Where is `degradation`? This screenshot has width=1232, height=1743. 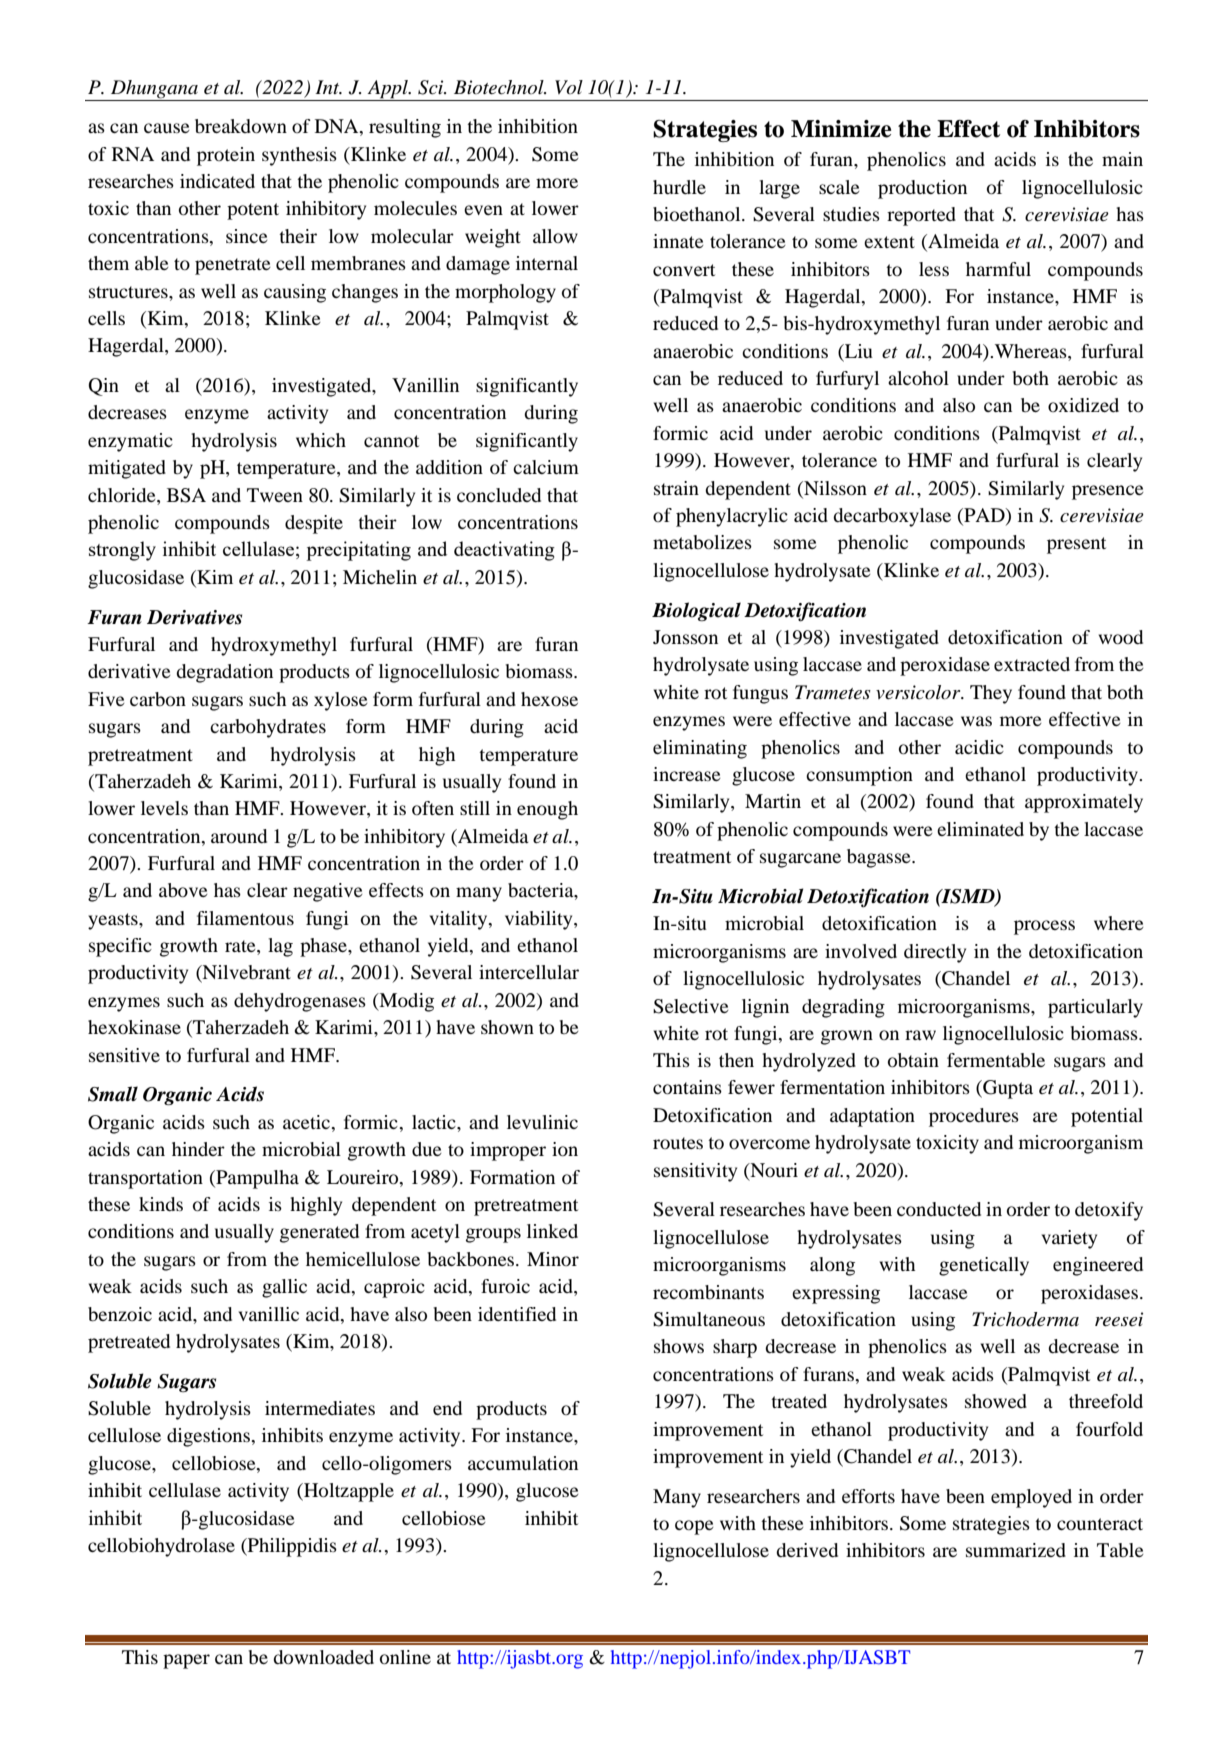
degradation is located at coordinates (224, 673).
